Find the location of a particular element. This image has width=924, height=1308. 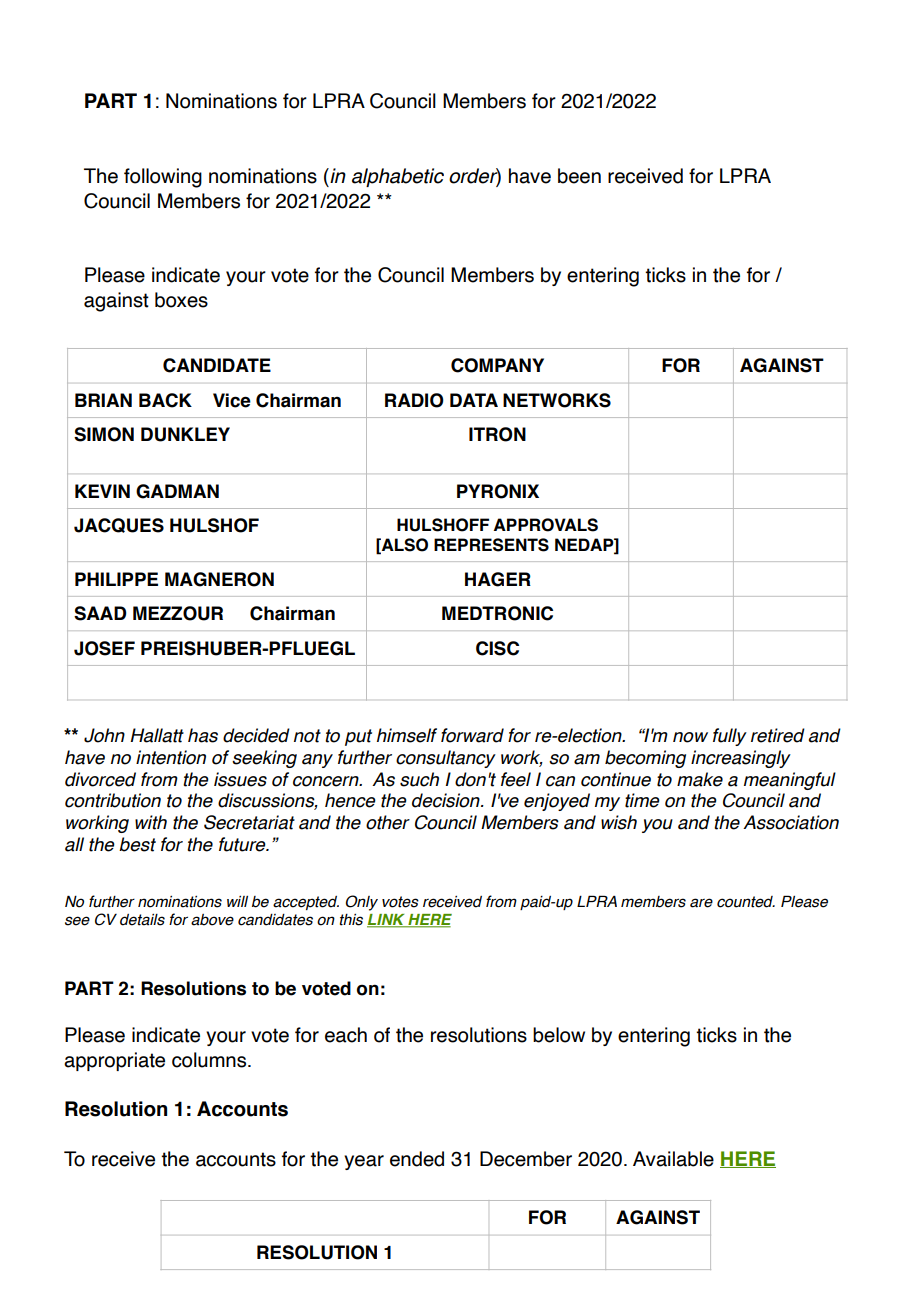

DUNKLEY is located at coordinates (185, 434).
